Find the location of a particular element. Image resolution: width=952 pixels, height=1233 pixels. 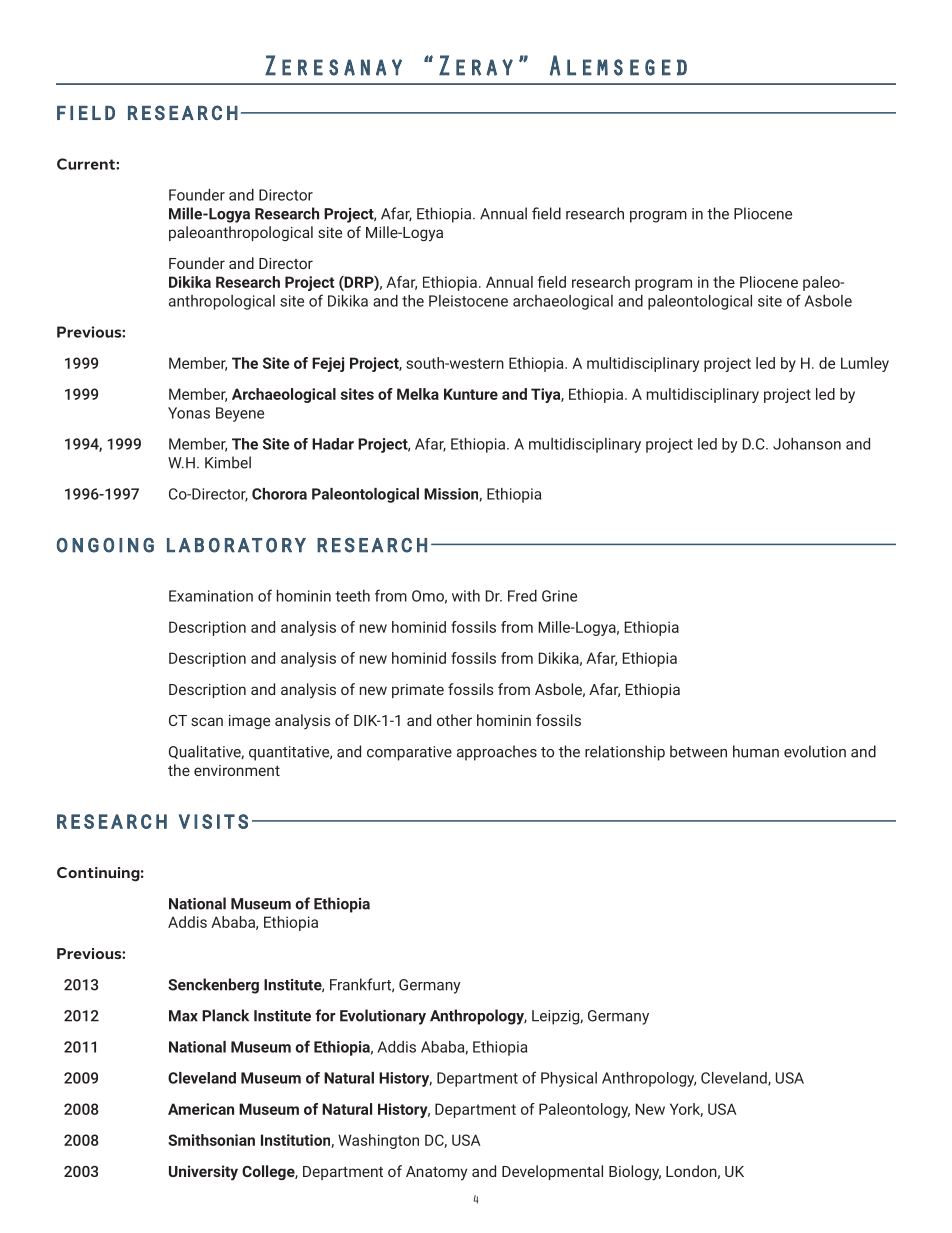

Smithsonian is located at coordinates (211, 1140).
